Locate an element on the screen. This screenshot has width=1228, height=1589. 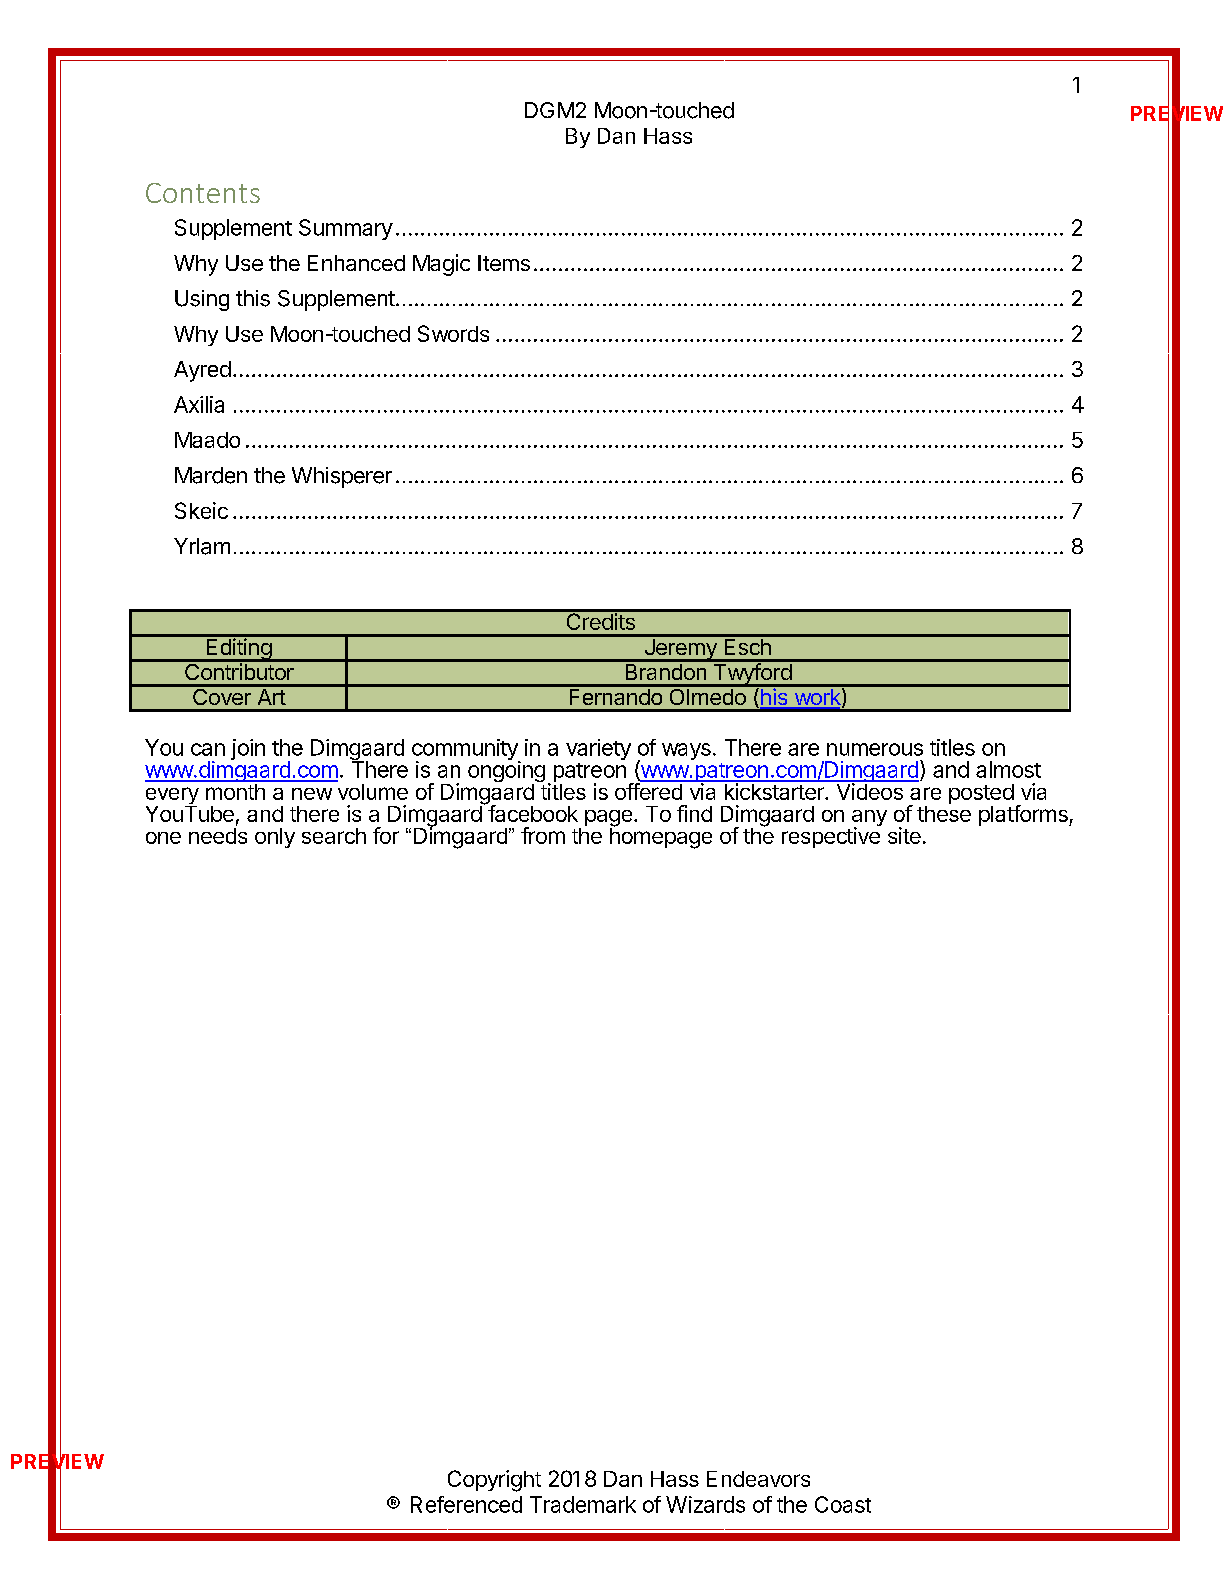
Coast is located at coordinates (843, 1504).
